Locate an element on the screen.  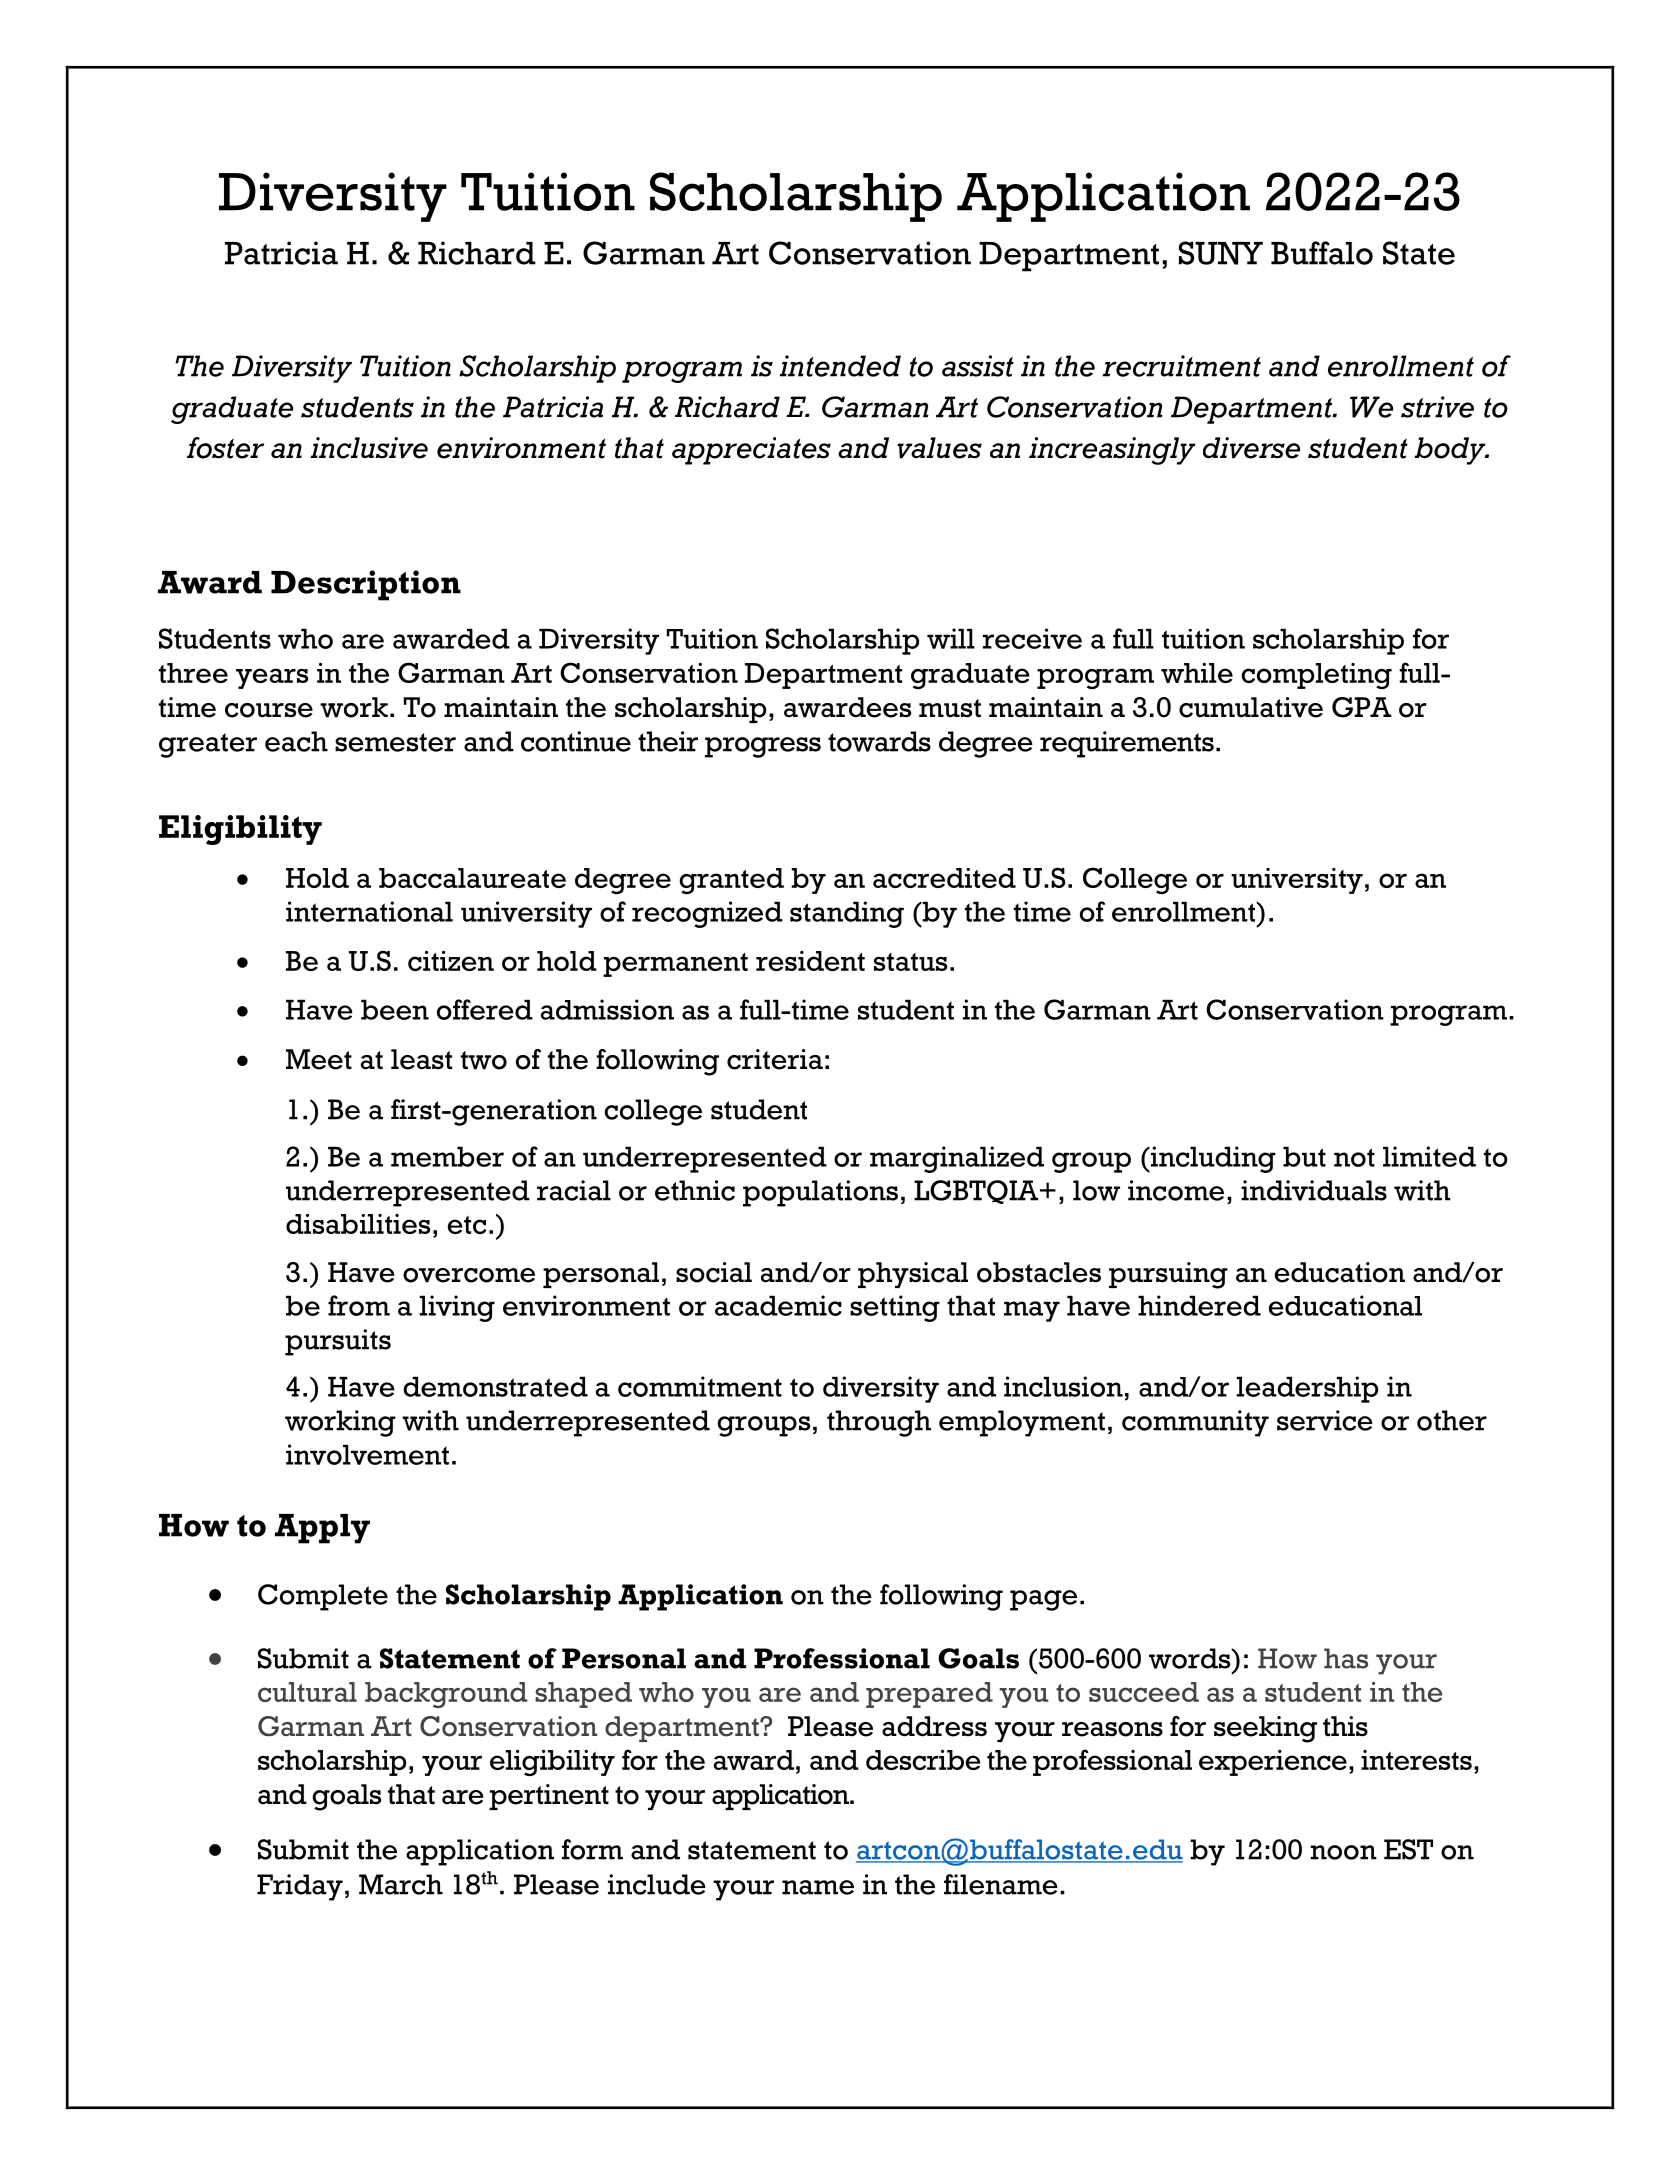
Meet is located at coordinates (319, 1059).
